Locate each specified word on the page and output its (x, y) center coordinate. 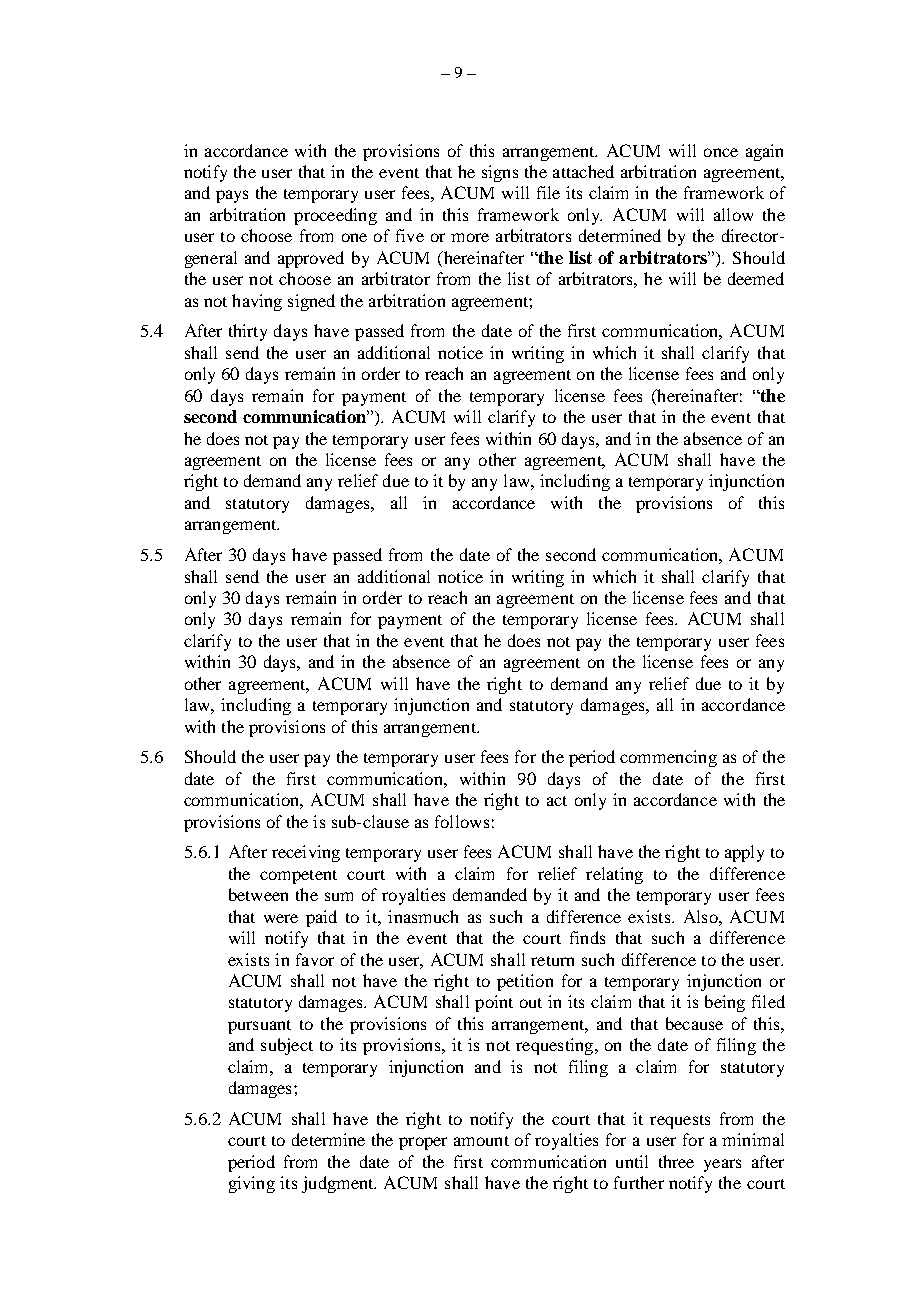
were (281, 918)
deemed (756, 278)
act (557, 801)
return (552, 961)
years (722, 1165)
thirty (248, 332)
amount (481, 1141)
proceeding (335, 216)
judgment (339, 1184)
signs (500, 173)
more (470, 237)
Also (702, 916)
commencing (668, 758)
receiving (306, 853)
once (721, 152)
